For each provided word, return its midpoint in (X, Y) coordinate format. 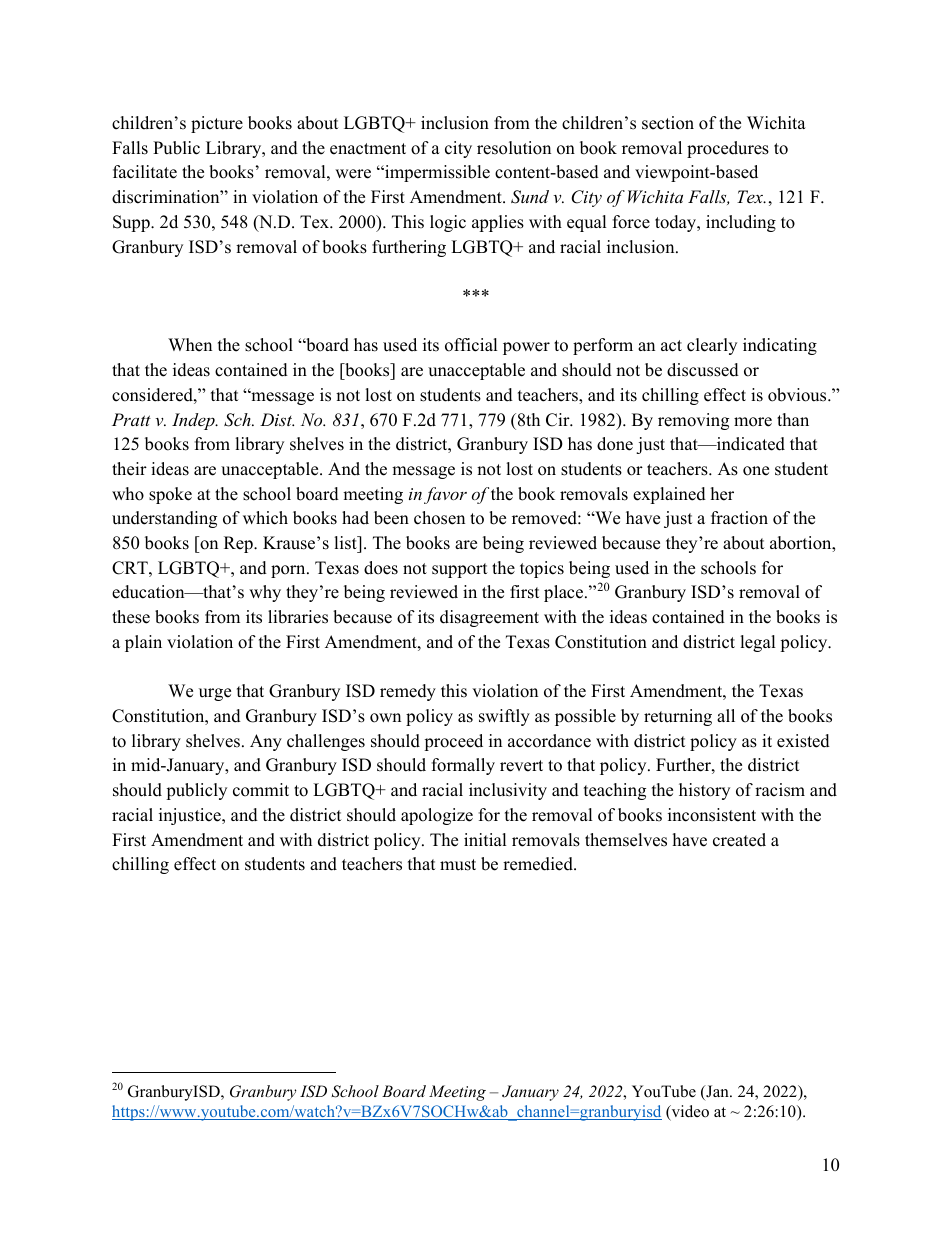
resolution (514, 148)
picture (217, 124)
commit (261, 790)
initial (485, 839)
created (739, 840)
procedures (728, 149)
